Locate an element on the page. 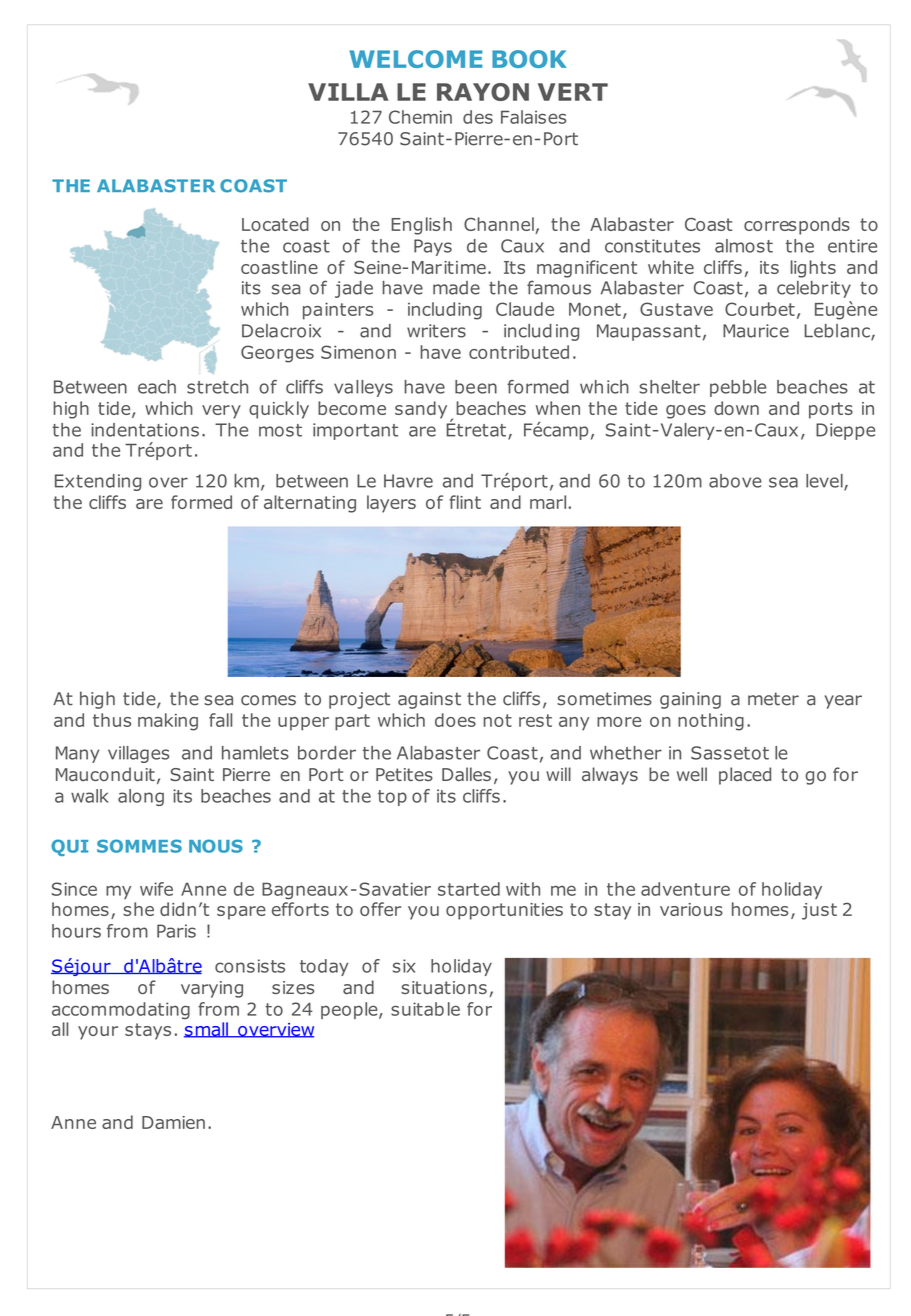 This page has width=911, height=1316. Damien is located at coordinates (173, 1122).
